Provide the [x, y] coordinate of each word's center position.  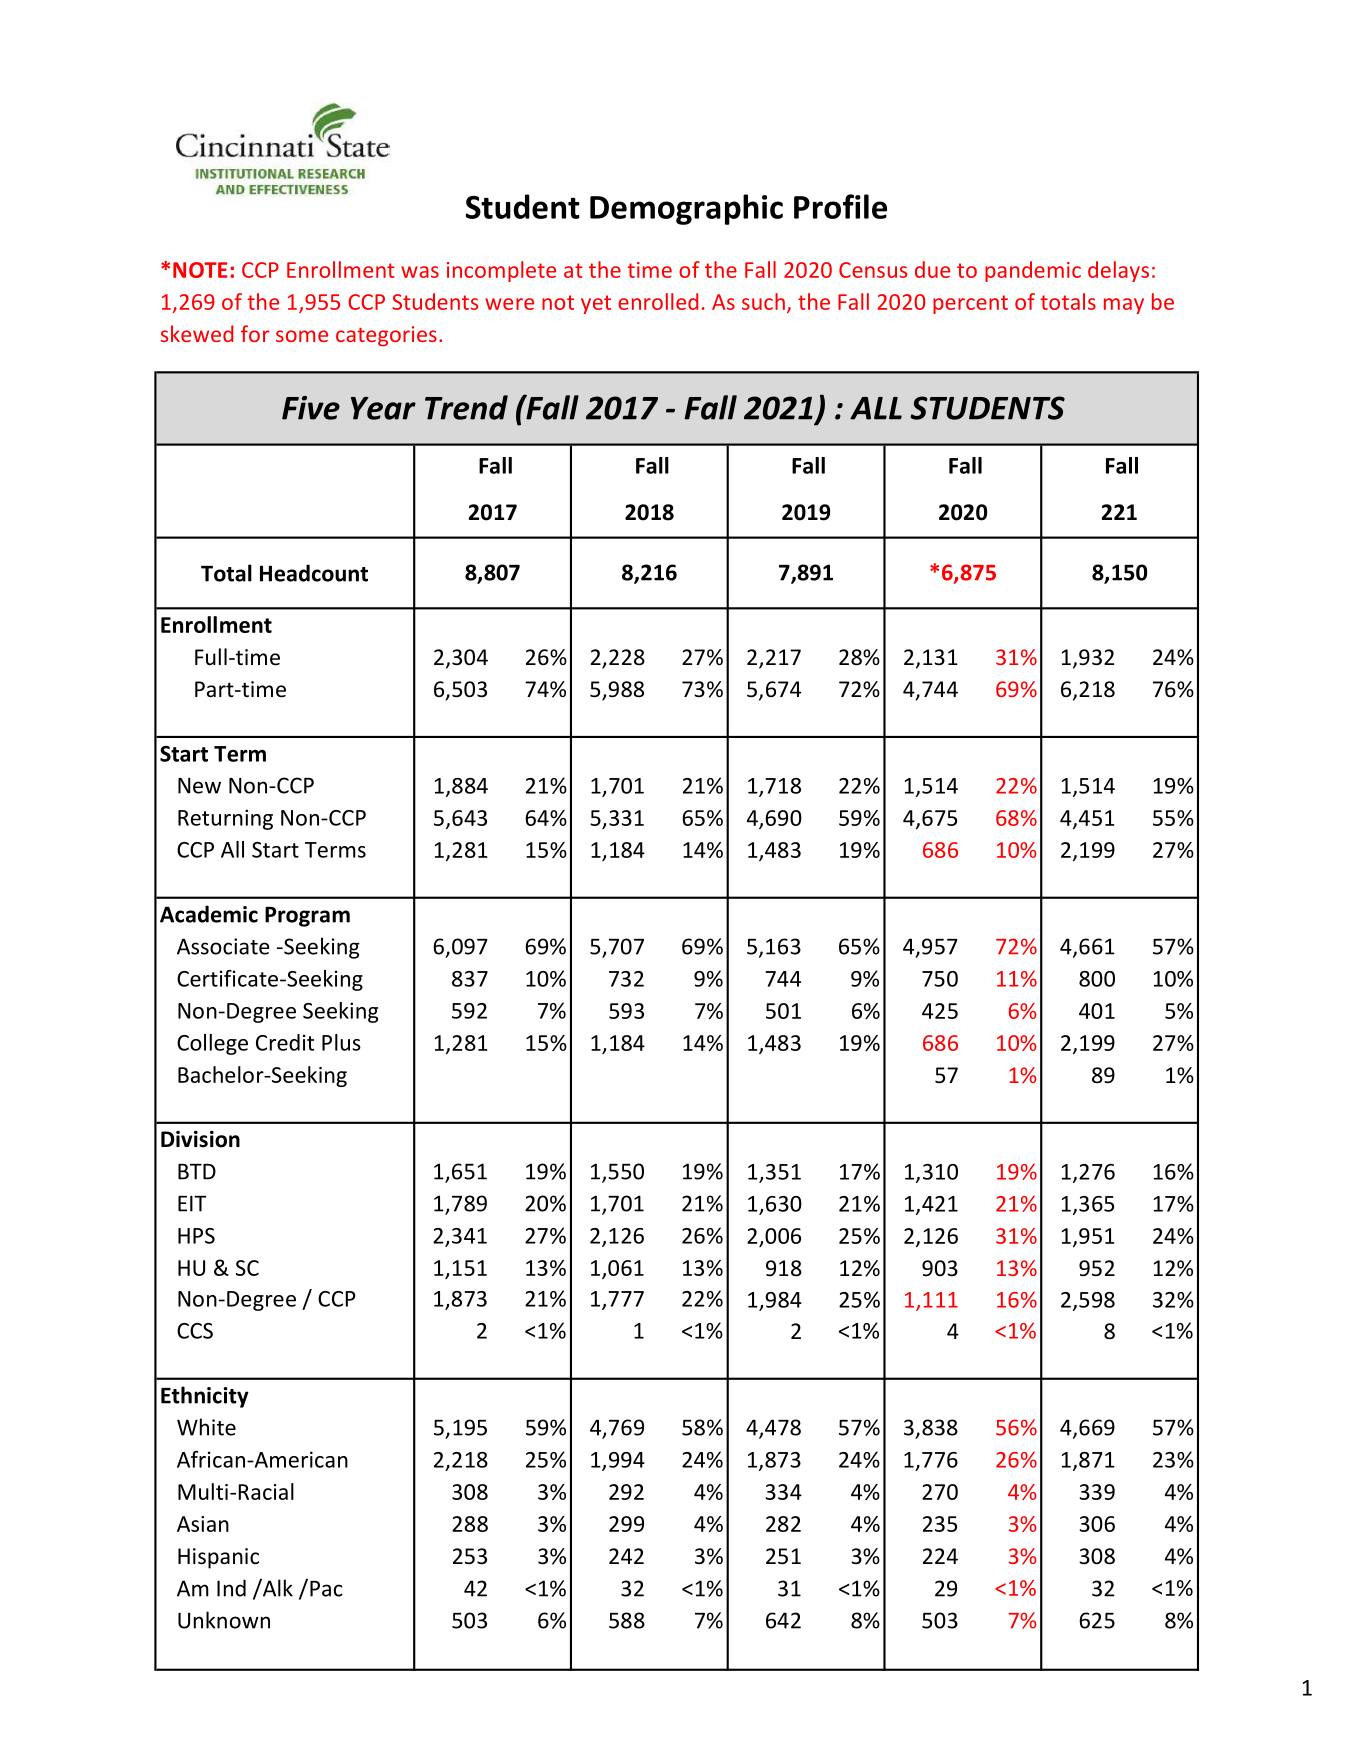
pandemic [1033, 271]
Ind [231, 1588]
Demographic [686, 209]
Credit [285, 1042]
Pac [326, 1589]
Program [307, 917]
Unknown [224, 1620]
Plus [341, 1042]
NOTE [200, 270]
